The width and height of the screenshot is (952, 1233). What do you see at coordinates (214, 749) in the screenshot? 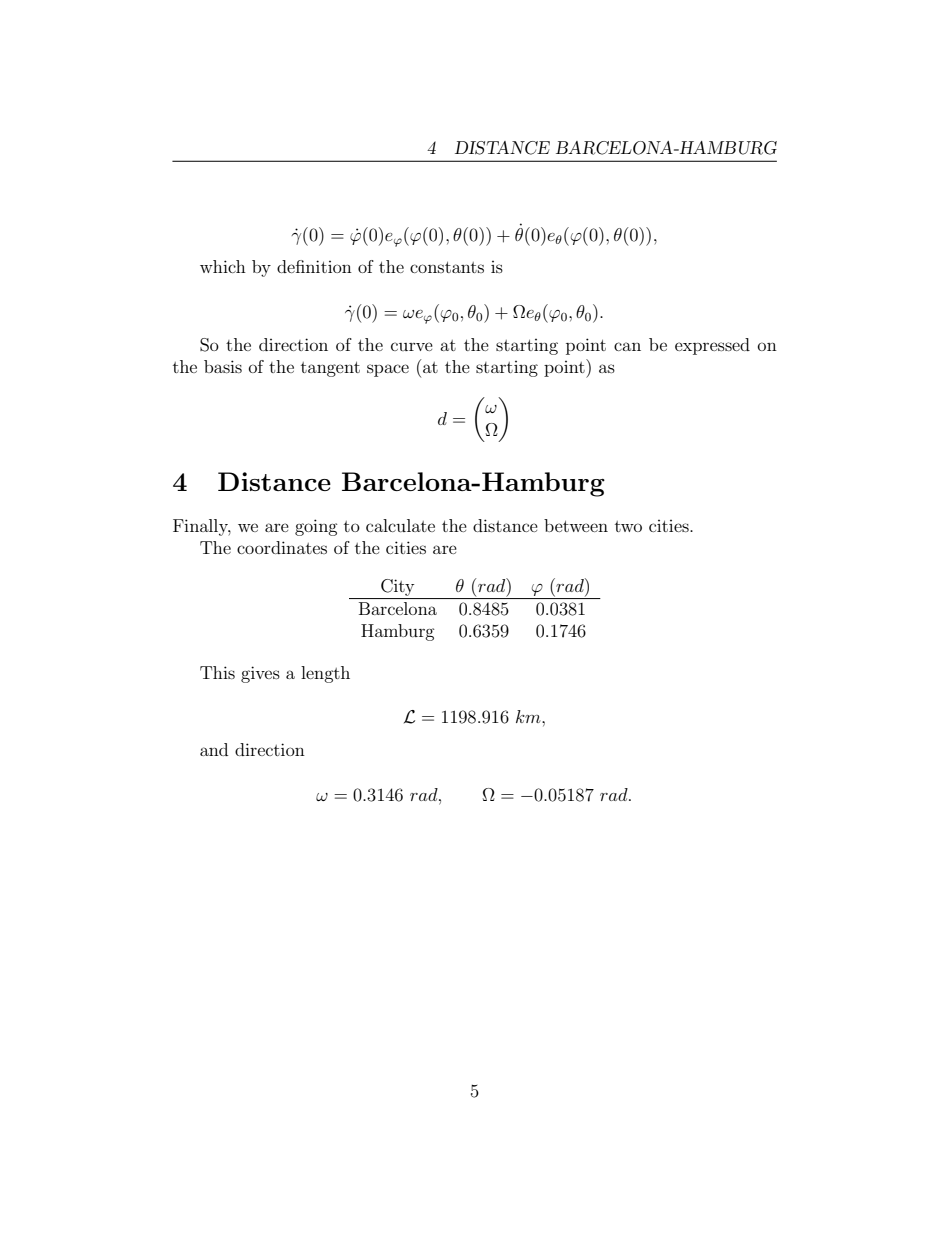
I see `and` at bounding box center [214, 749].
